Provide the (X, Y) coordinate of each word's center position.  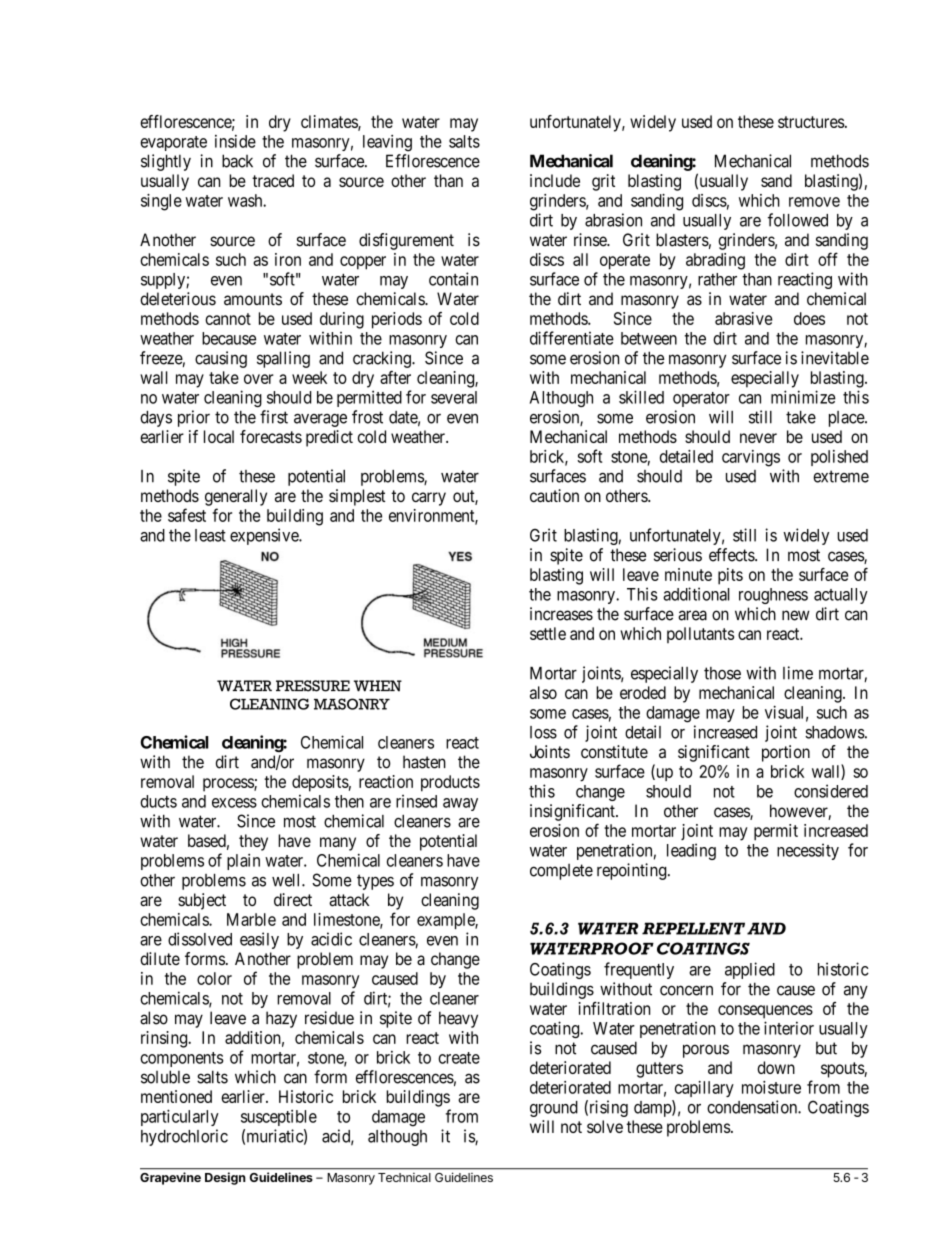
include (555, 180)
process (229, 785)
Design (225, 1178)
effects (732, 555)
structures (811, 122)
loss (543, 732)
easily (259, 940)
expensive (265, 536)
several (454, 397)
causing (221, 359)
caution (554, 496)
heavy (458, 1019)
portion (786, 753)
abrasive (744, 318)
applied (750, 970)
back (237, 161)
